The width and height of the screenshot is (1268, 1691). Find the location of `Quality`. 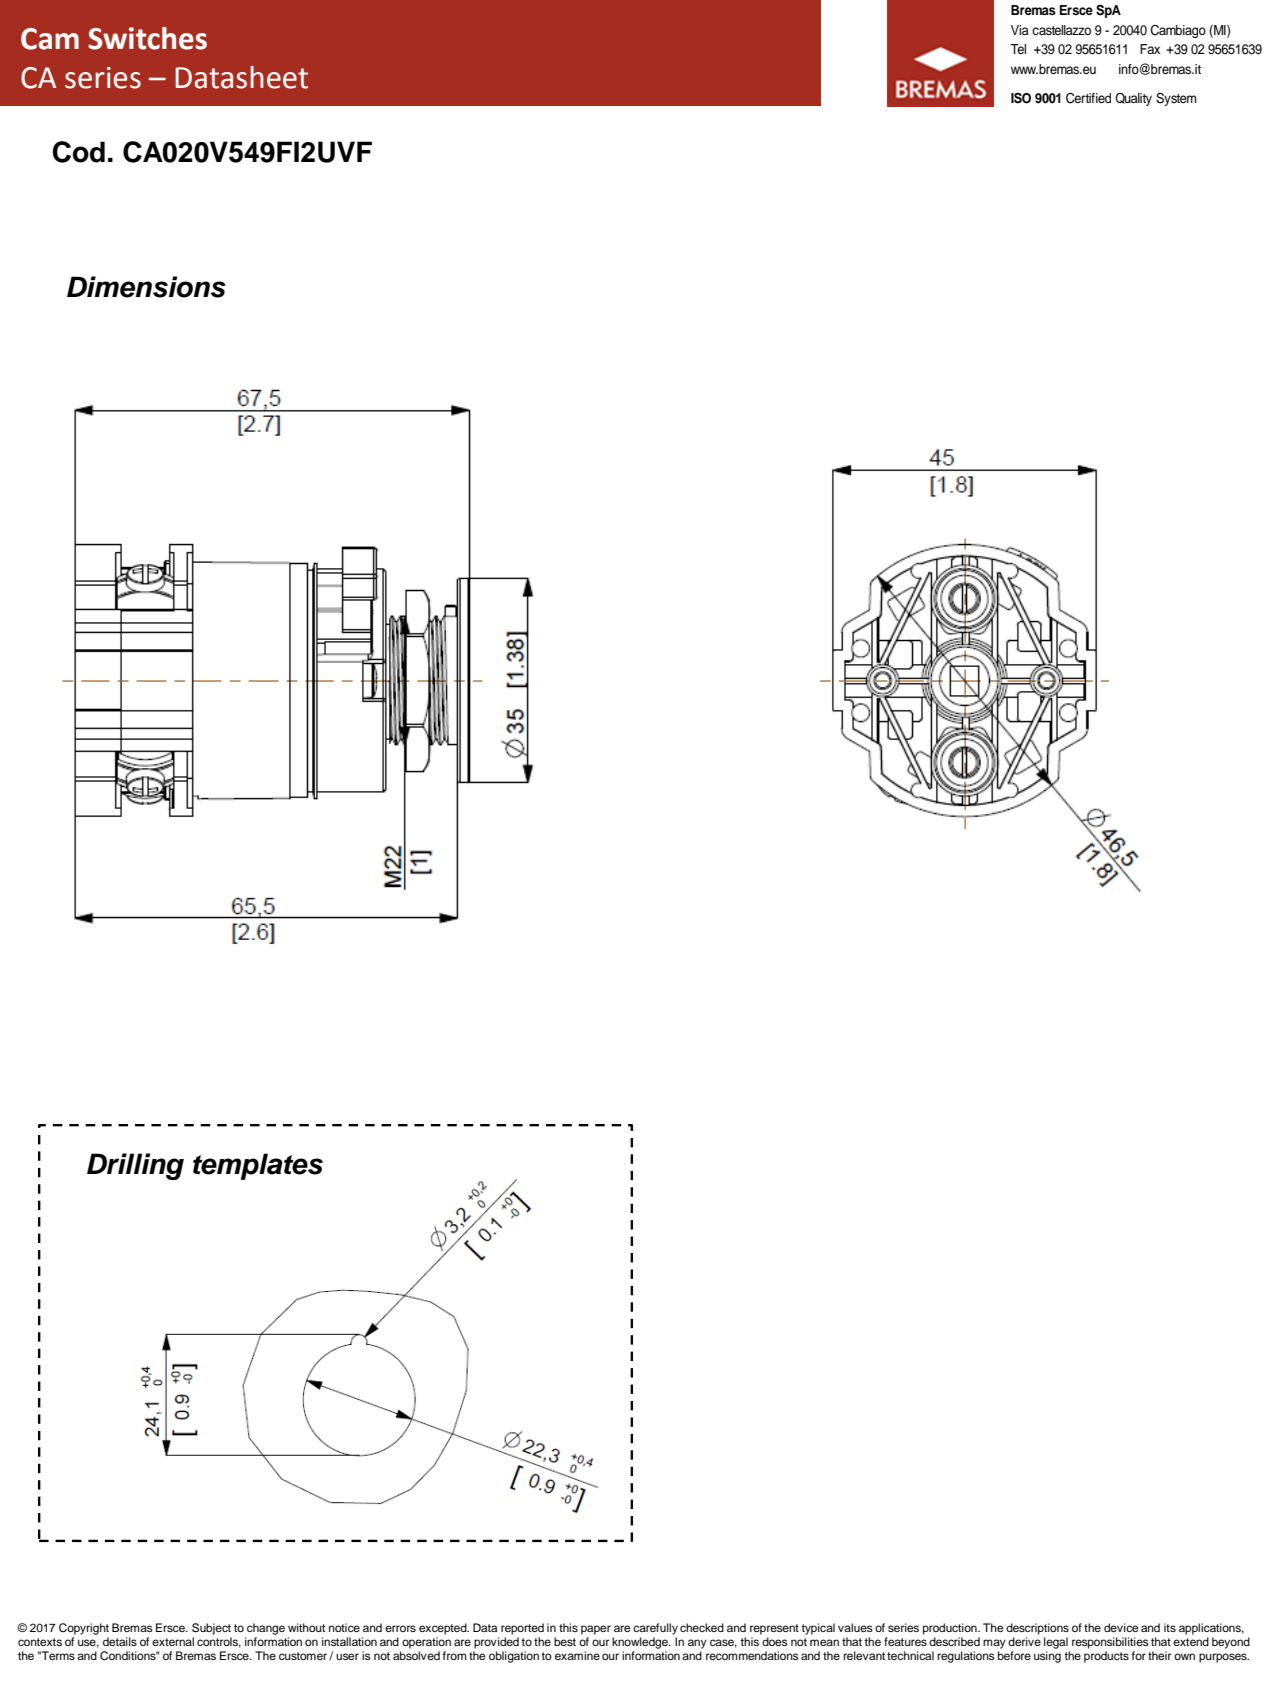

Quality is located at coordinates (1133, 99).
